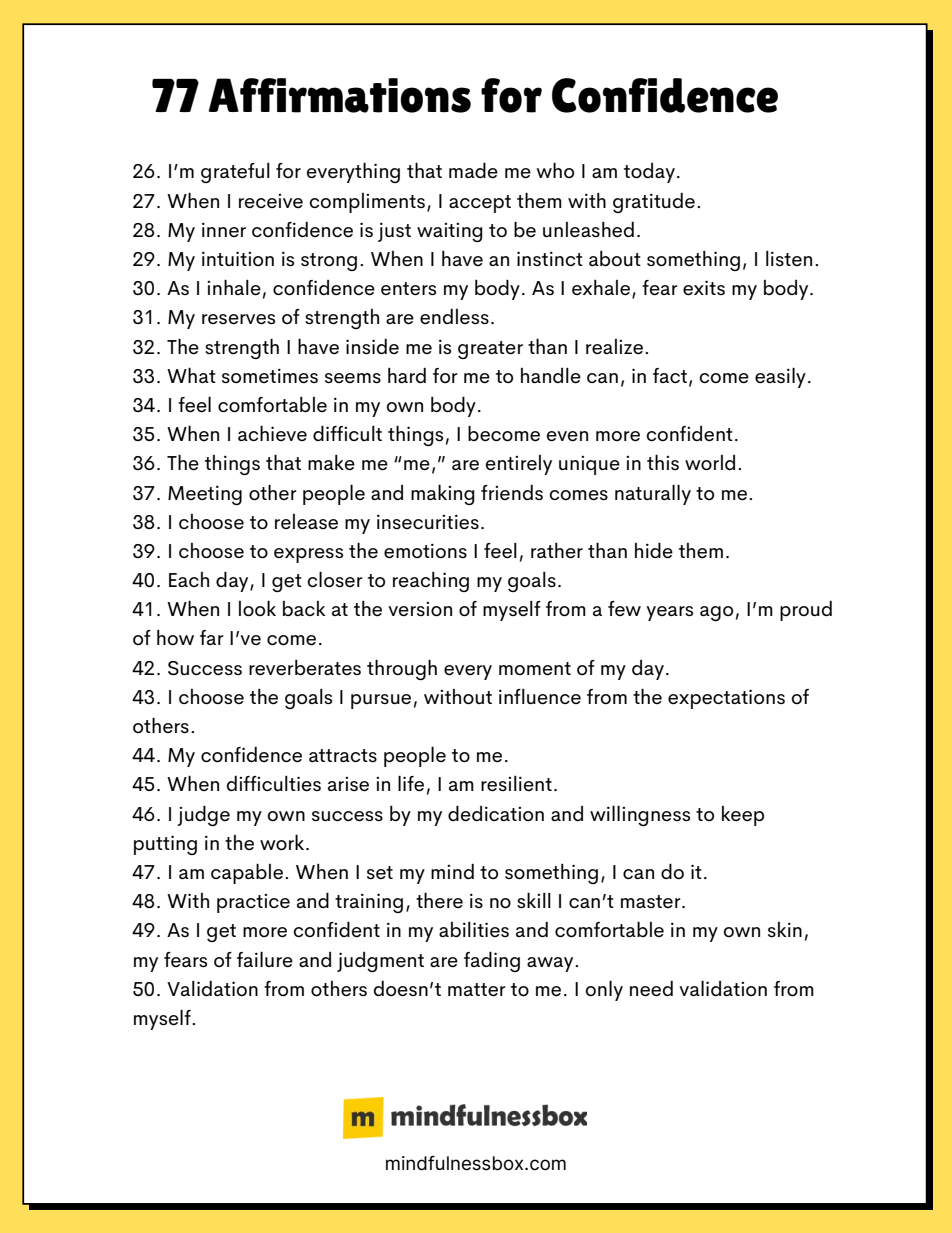 The height and width of the screenshot is (1233, 952). What do you see at coordinates (649, 173) in the screenshot?
I see `today` at bounding box center [649, 173].
